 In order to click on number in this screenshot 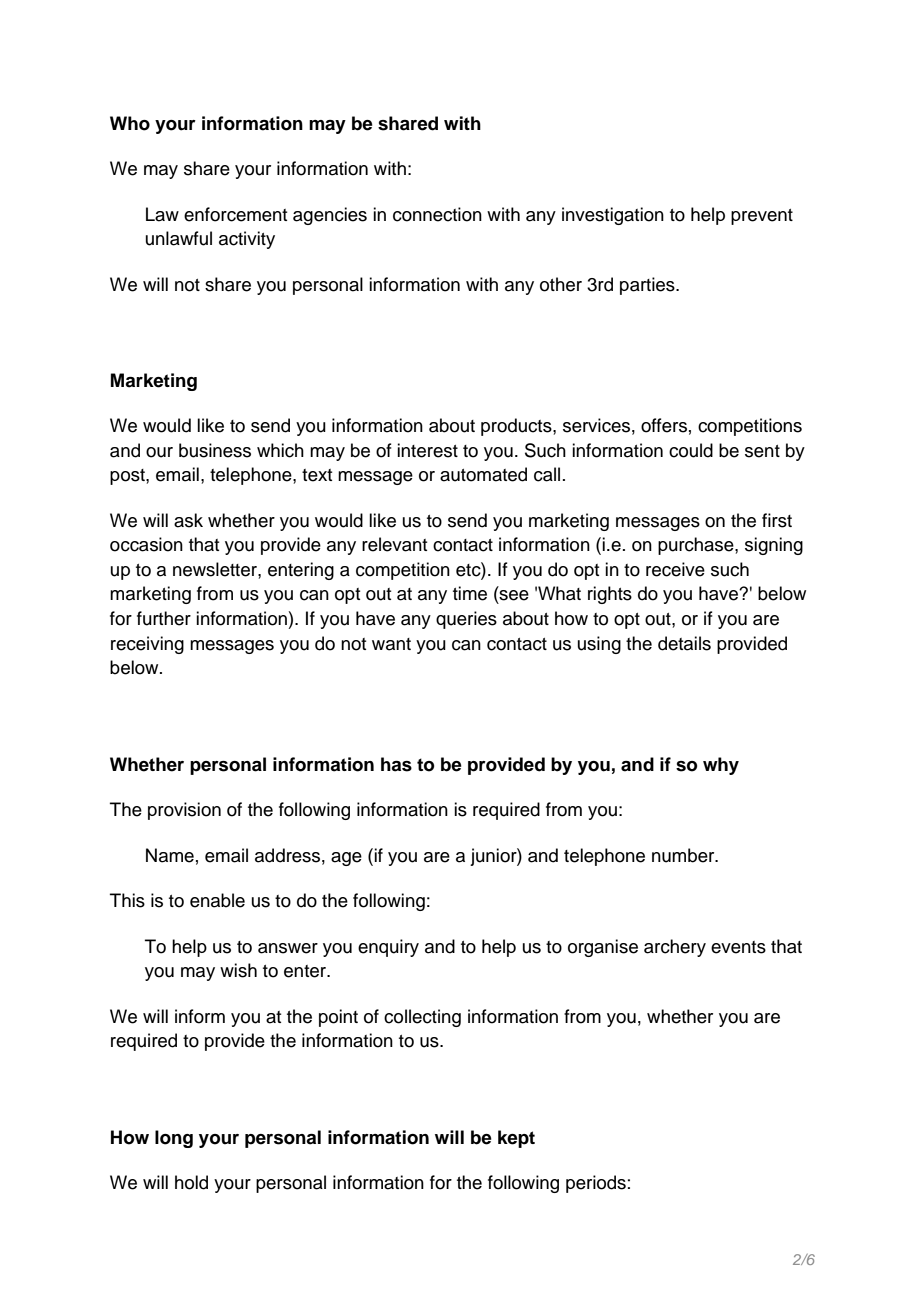, I will do `click(684, 855)`.
